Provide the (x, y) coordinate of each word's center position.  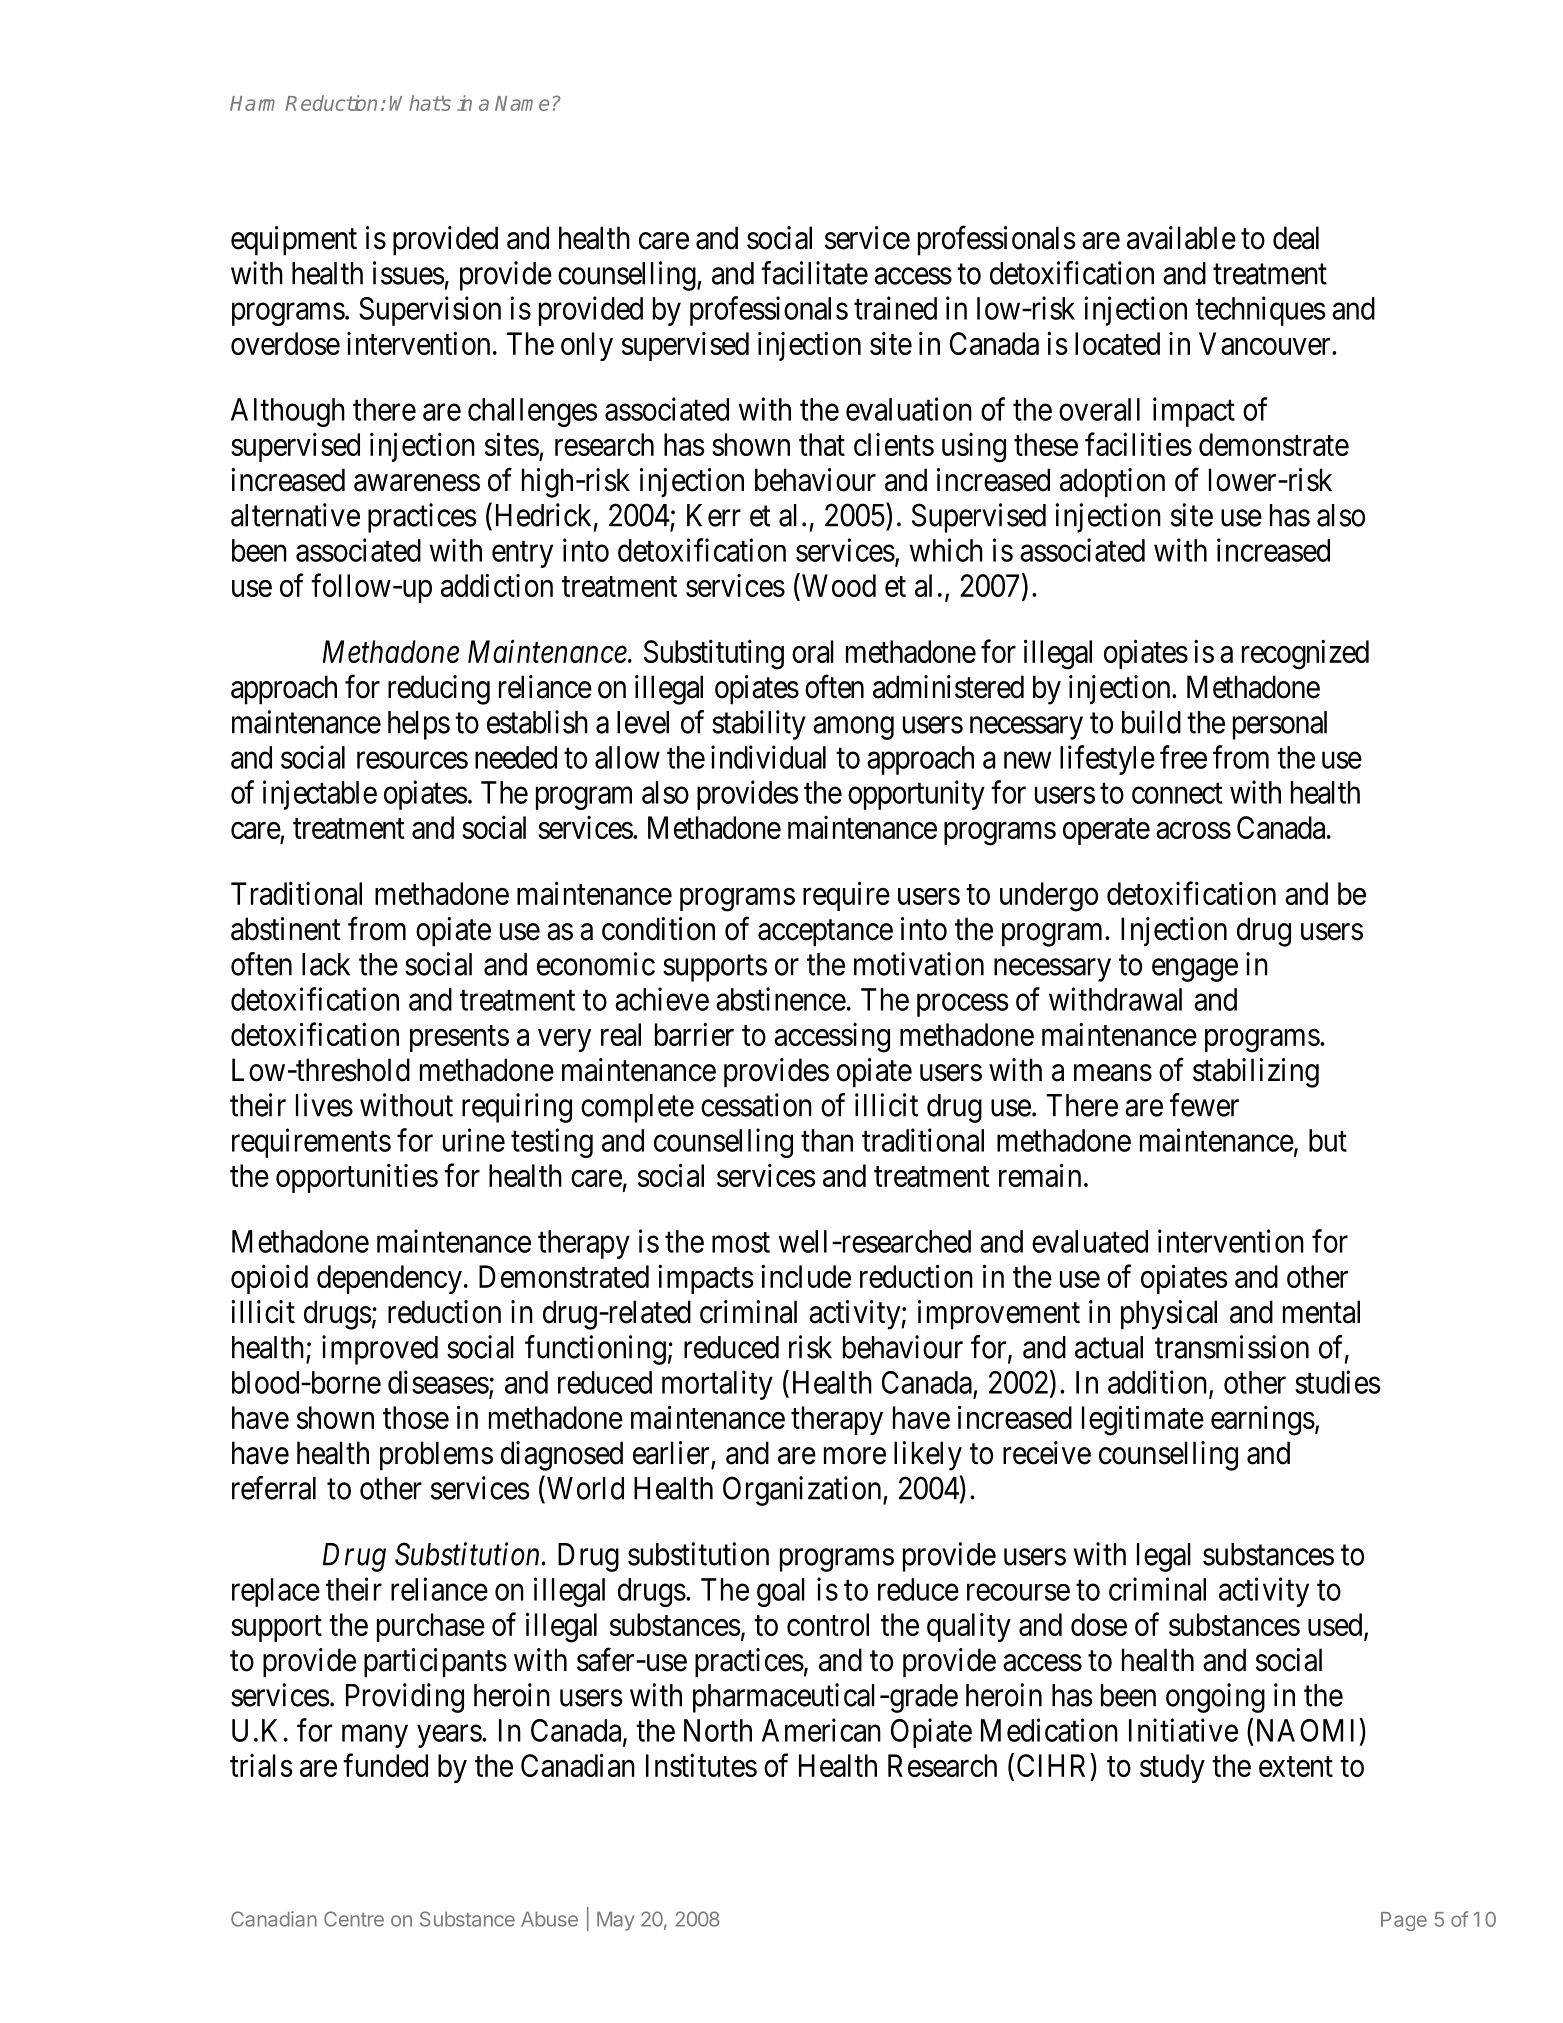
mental (1321, 1312)
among (853, 728)
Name (522, 103)
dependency (389, 1279)
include (806, 1276)
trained (895, 308)
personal (1280, 725)
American (821, 1730)
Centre (354, 1919)
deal (1296, 238)
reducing (439, 690)
